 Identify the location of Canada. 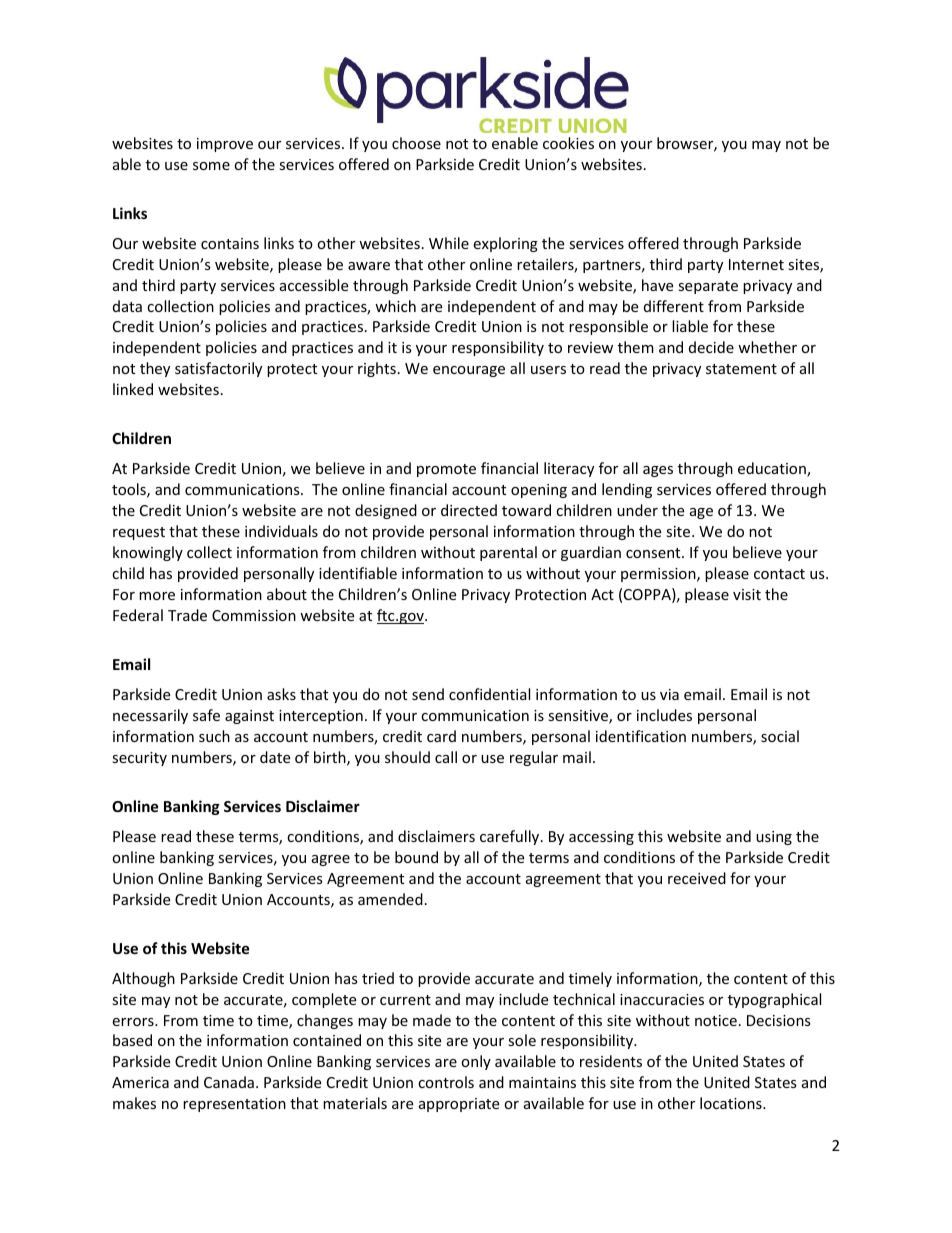
(229, 1082).
